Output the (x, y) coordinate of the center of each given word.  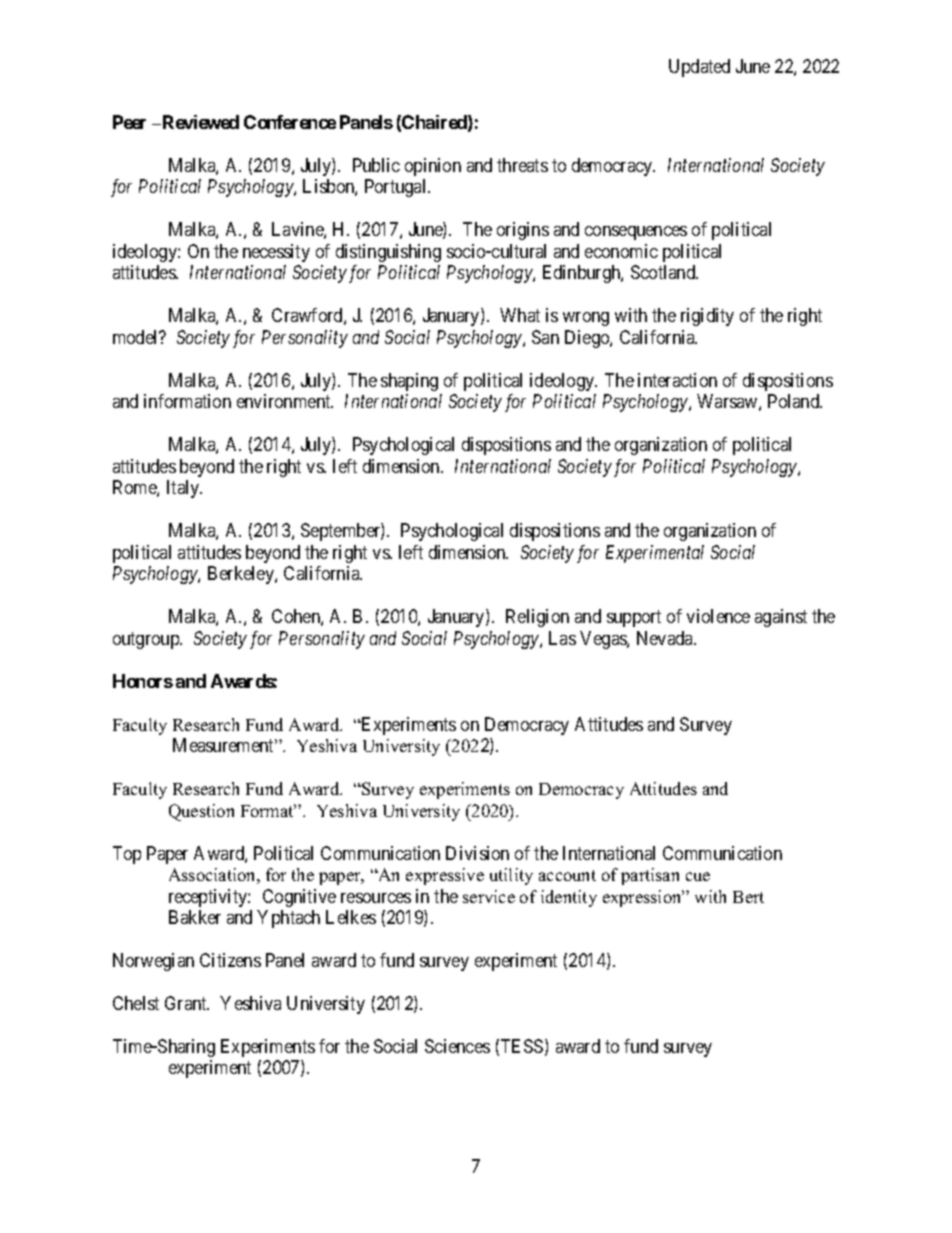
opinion (433, 167)
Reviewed (199, 122)
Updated (699, 68)
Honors (143, 681)
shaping (409, 382)
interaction (677, 380)
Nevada (666, 638)
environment (285, 401)
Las (562, 638)
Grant (187, 1003)
